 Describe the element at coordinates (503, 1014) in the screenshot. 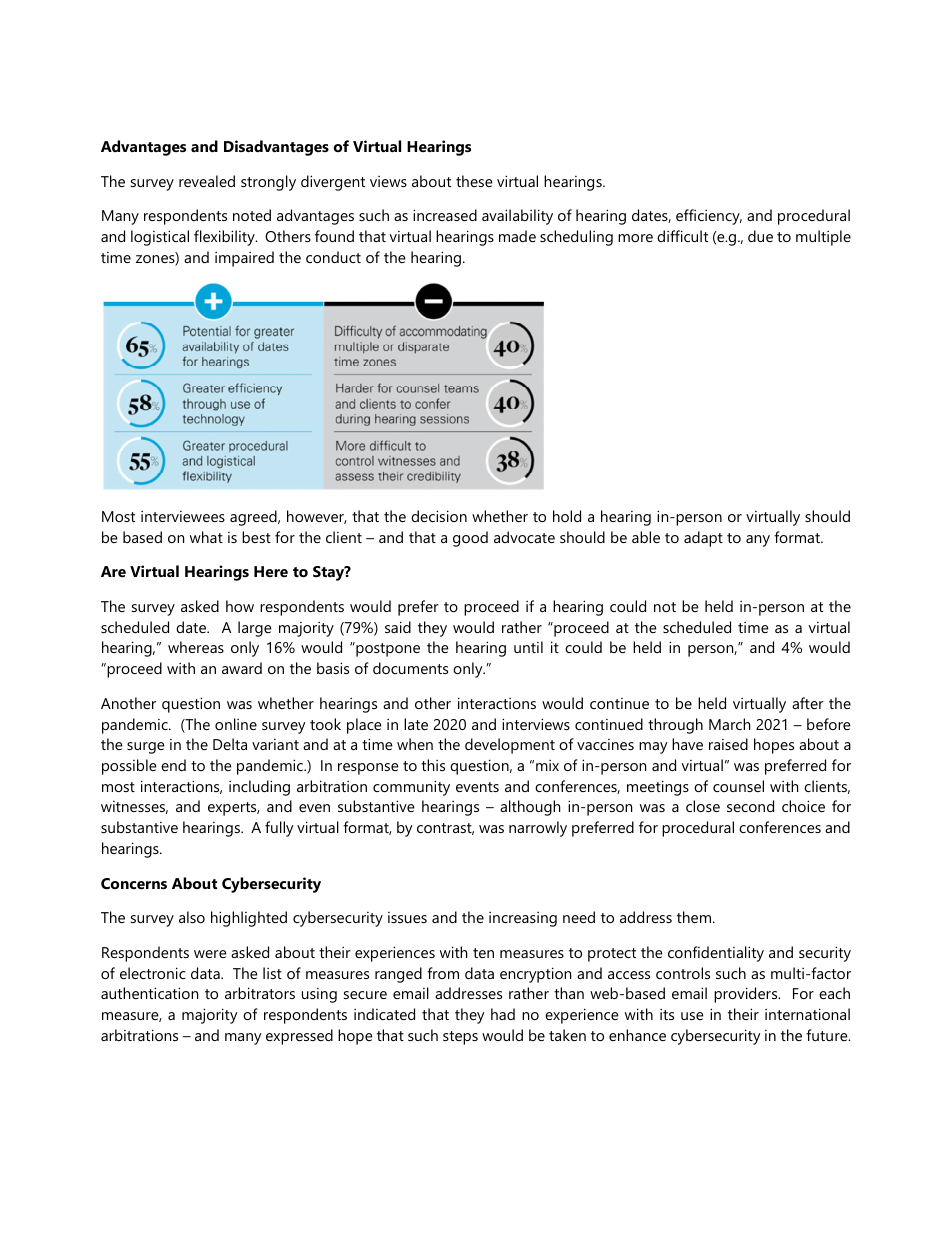

I see `had` at that location.
